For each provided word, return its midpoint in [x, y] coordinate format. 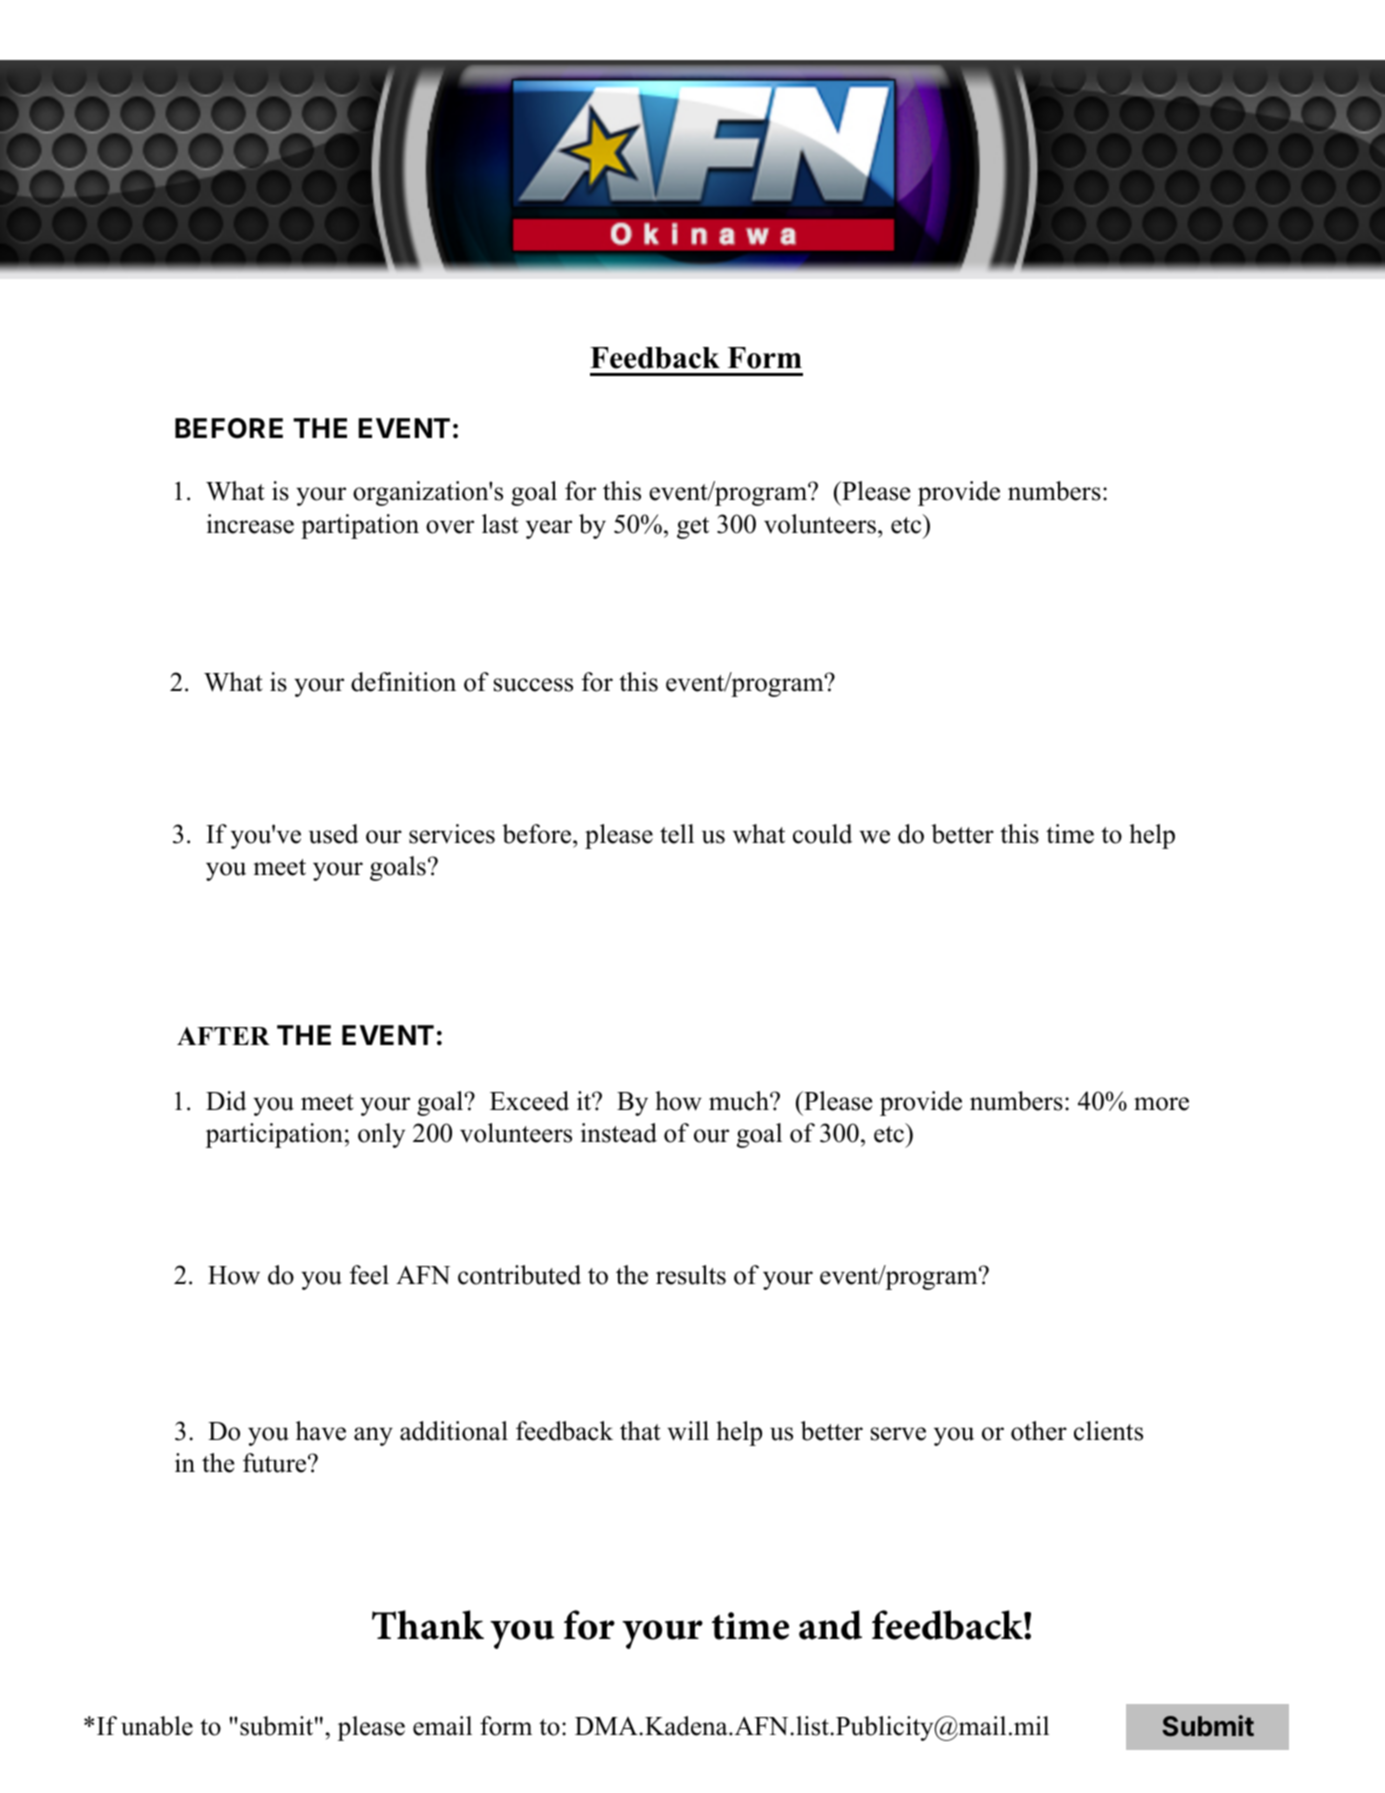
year [549, 529]
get [693, 528]
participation [274, 1135]
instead [619, 1133]
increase [250, 524]
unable [157, 1726]
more [1161, 1104]
